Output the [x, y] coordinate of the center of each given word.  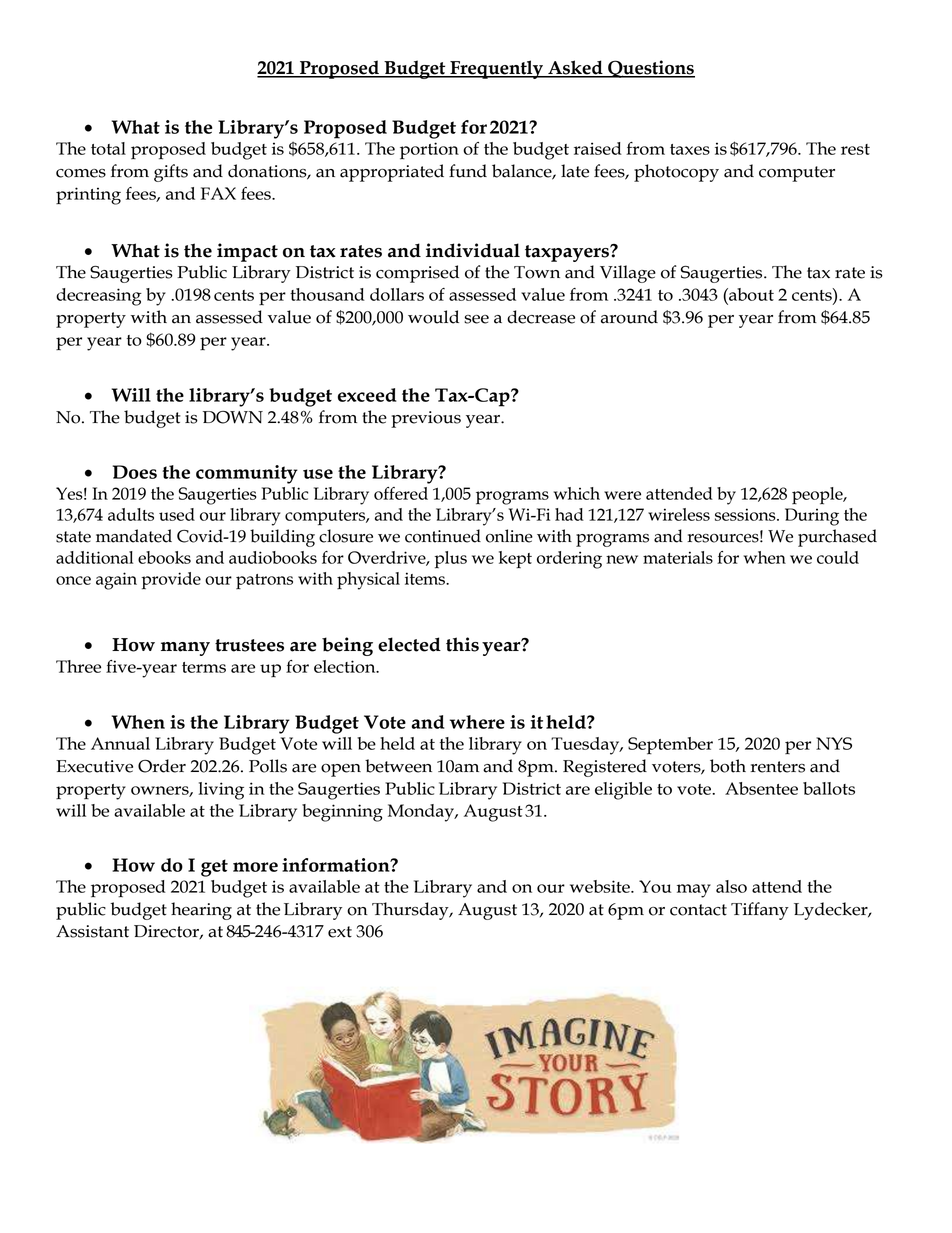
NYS [834, 743]
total [108, 148]
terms [204, 667]
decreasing [99, 297]
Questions [650, 69]
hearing [201, 911]
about [750, 294]
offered [401, 493]
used [177, 514]
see [476, 319]
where [477, 722]
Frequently [496, 69]
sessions [746, 514]
